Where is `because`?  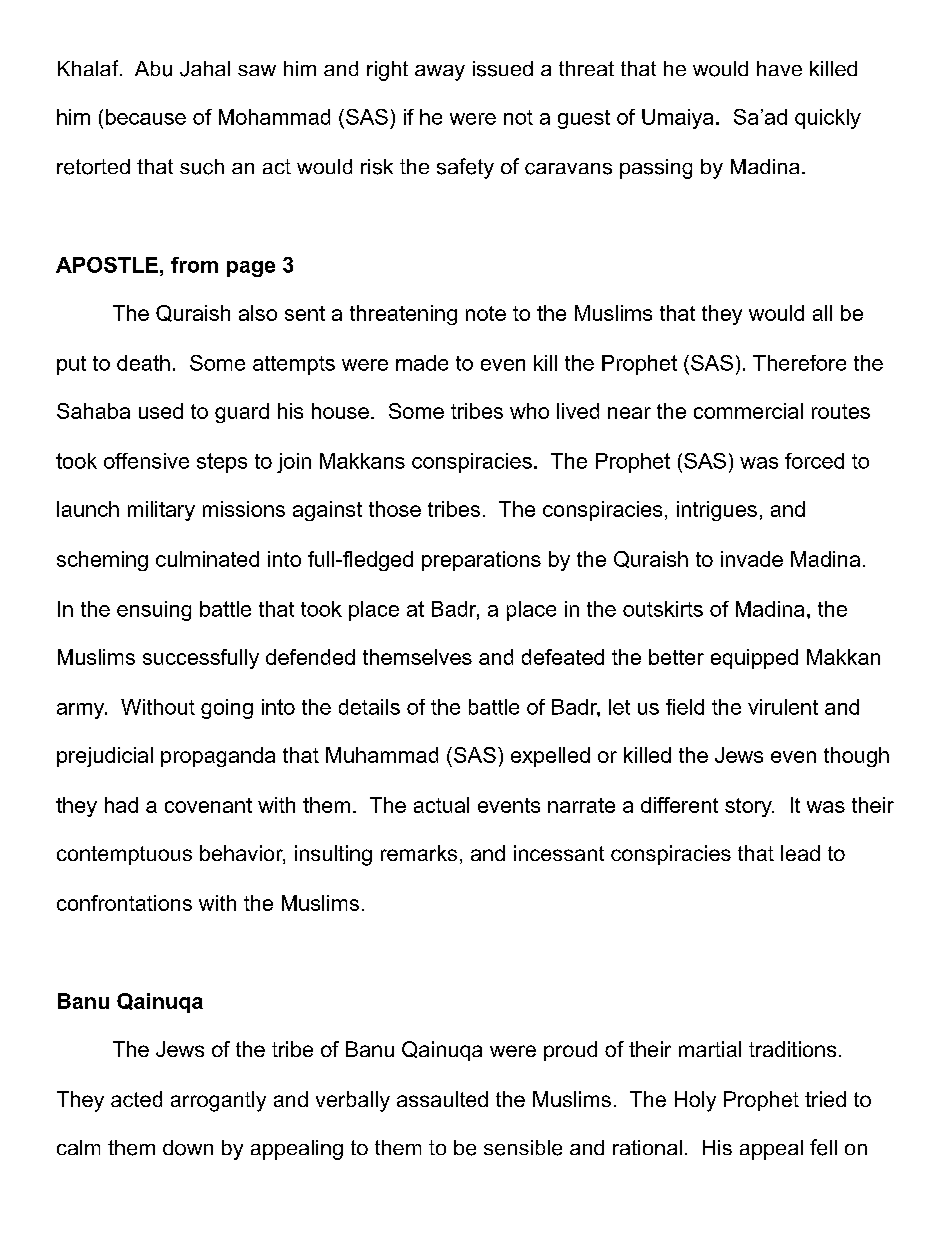
because is located at coordinates (146, 117).
